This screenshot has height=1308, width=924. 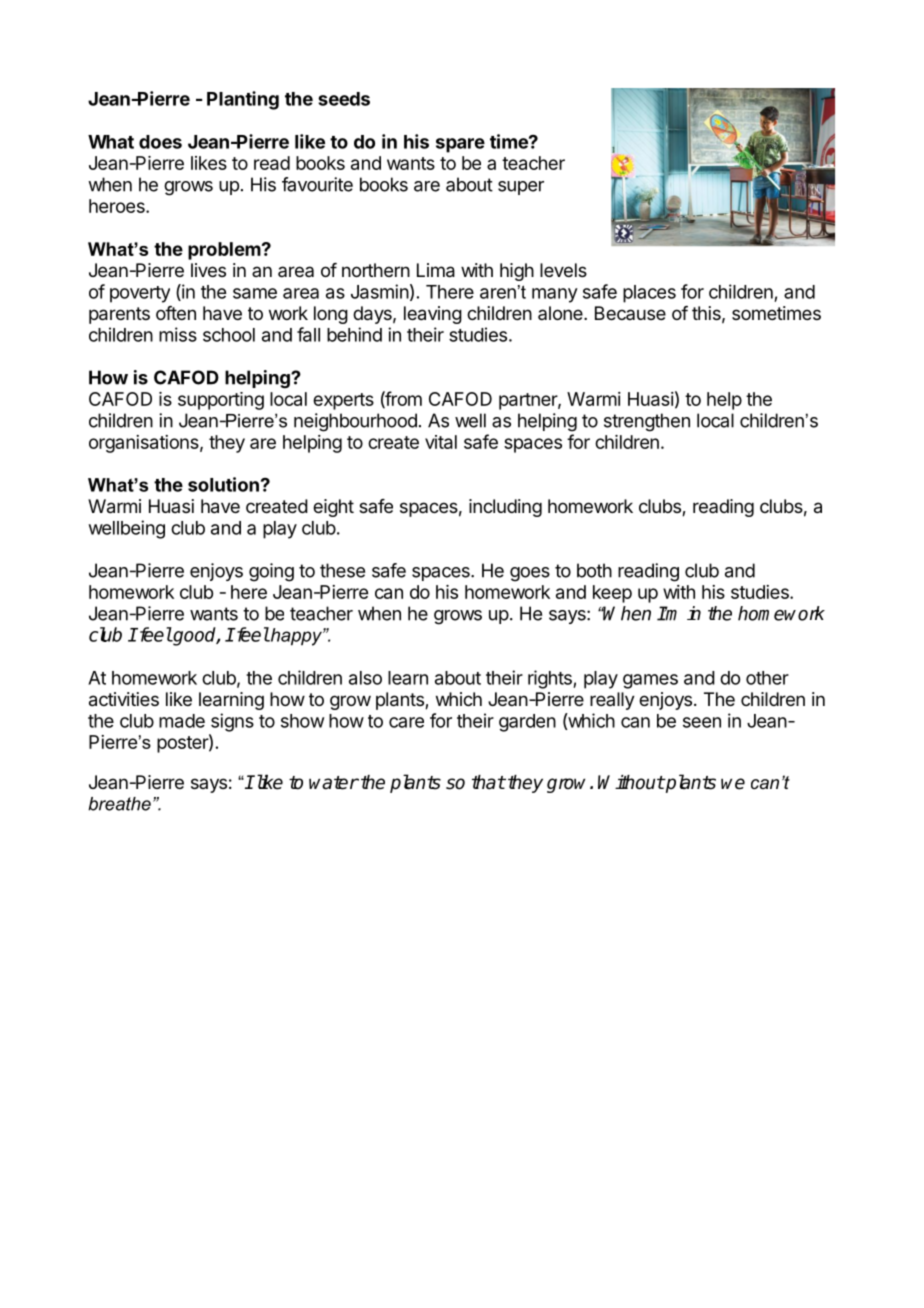 What do you see at coordinates (521, 188) in the screenshot?
I see `super` at bounding box center [521, 188].
